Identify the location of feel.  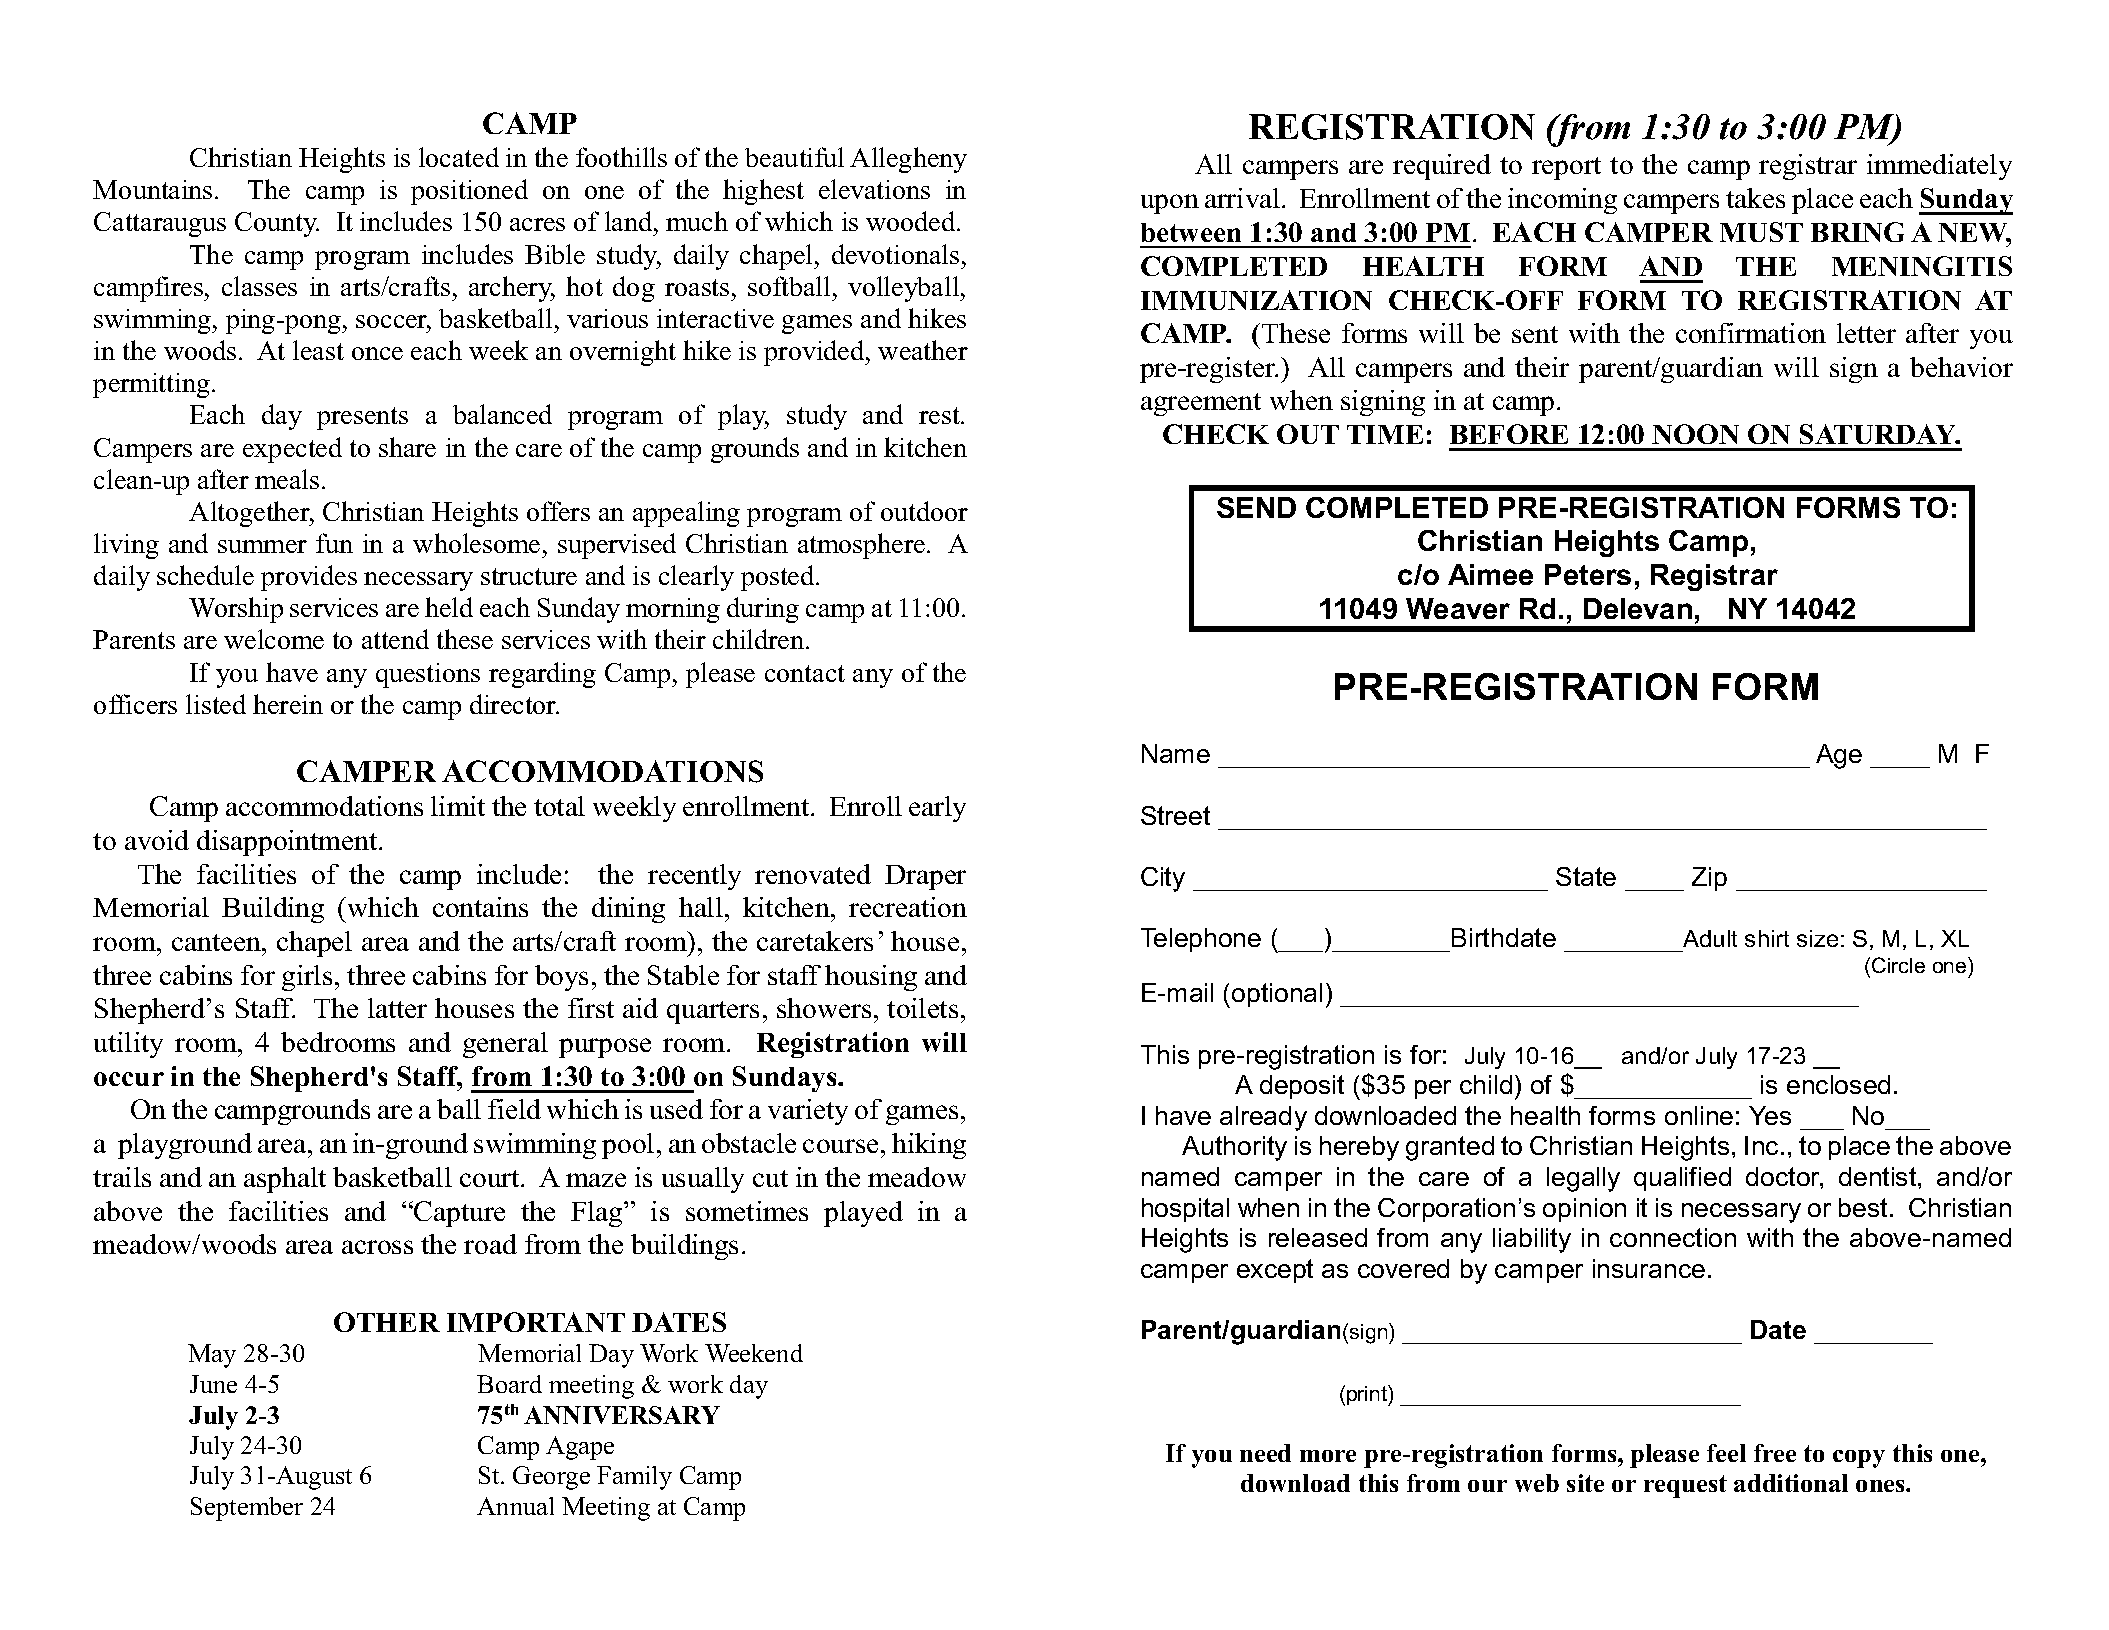
(1726, 1453).
